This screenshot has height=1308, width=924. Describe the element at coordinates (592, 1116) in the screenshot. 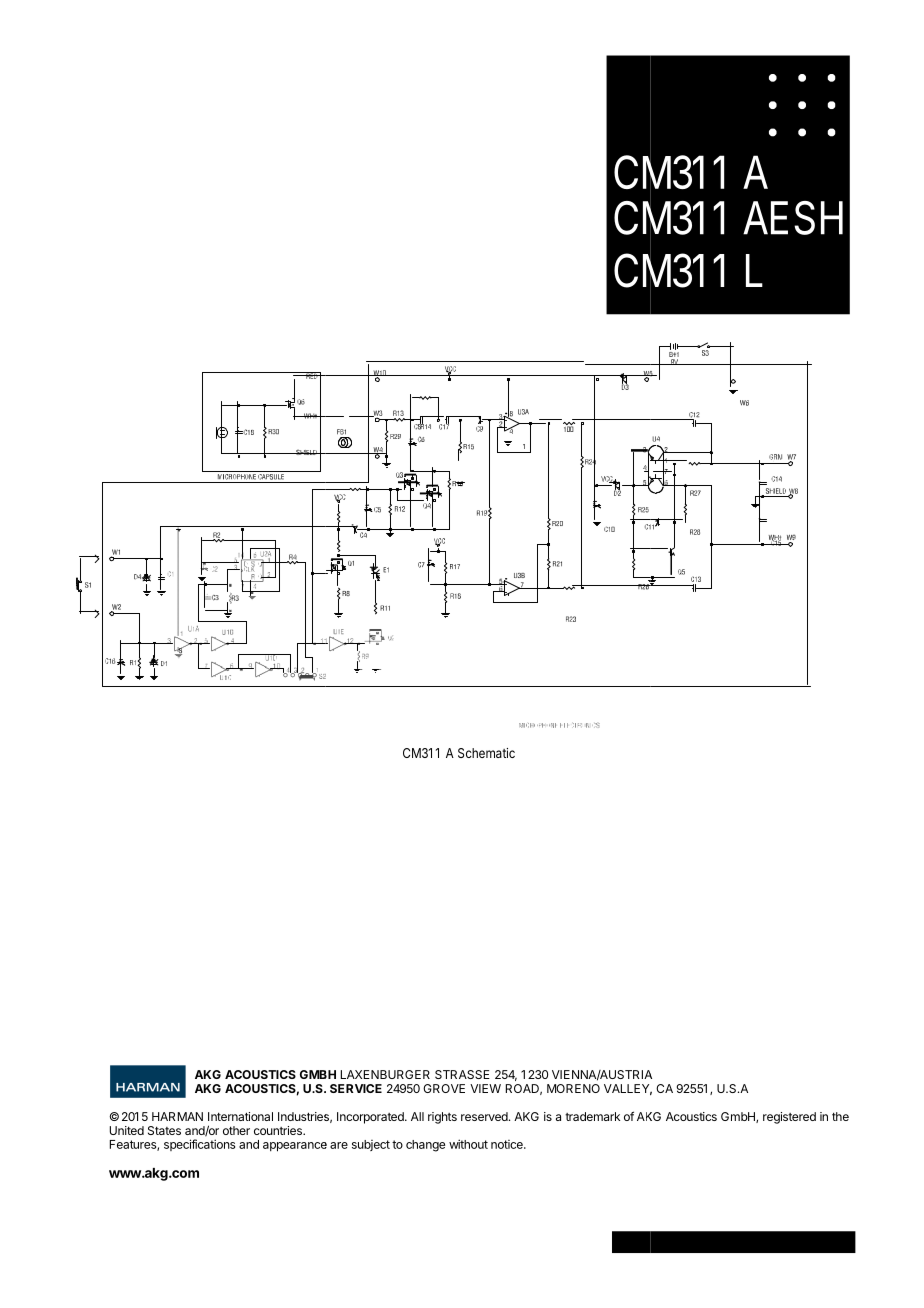

I see `trademark` at that location.
